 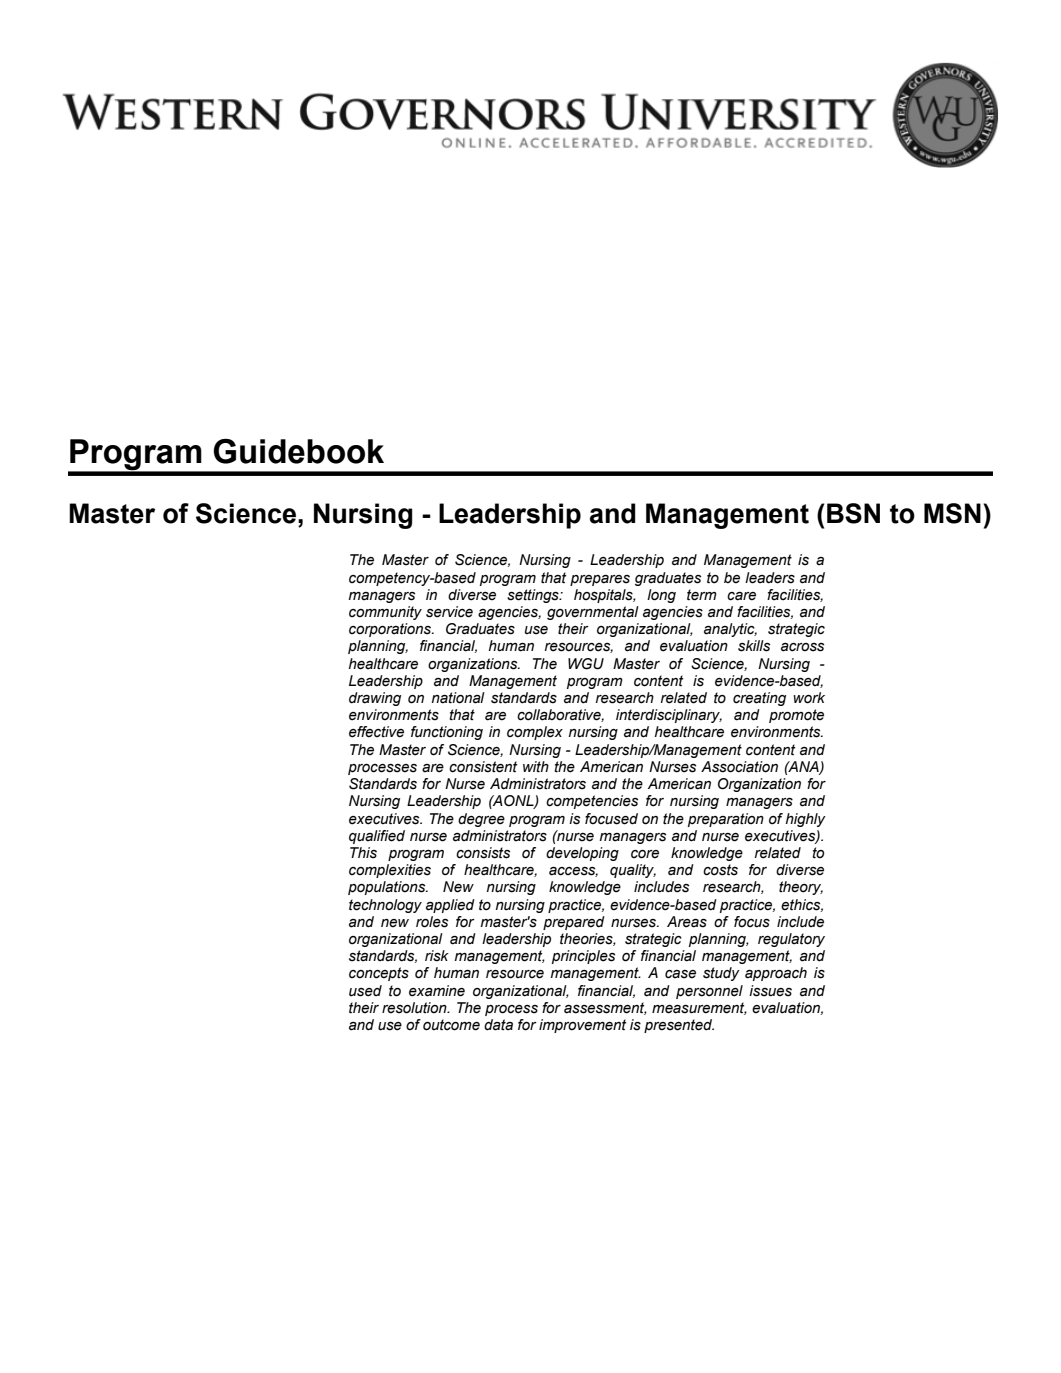 What do you see at coordinates (415, 1008) in the document?
I see `resolution` at bounding box center [415, 1008].
